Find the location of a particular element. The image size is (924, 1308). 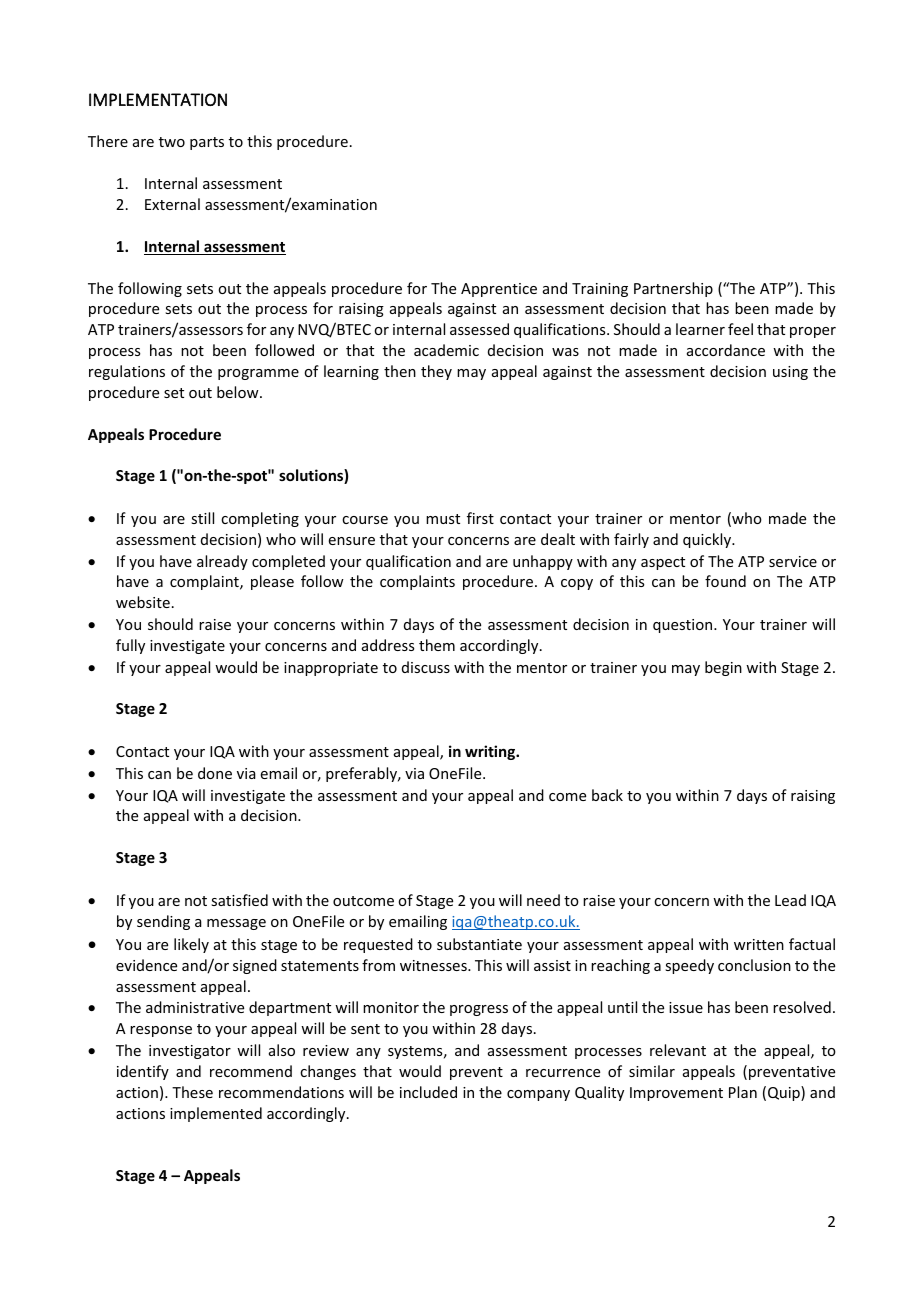

parts is located at coordinates (207, 143).
